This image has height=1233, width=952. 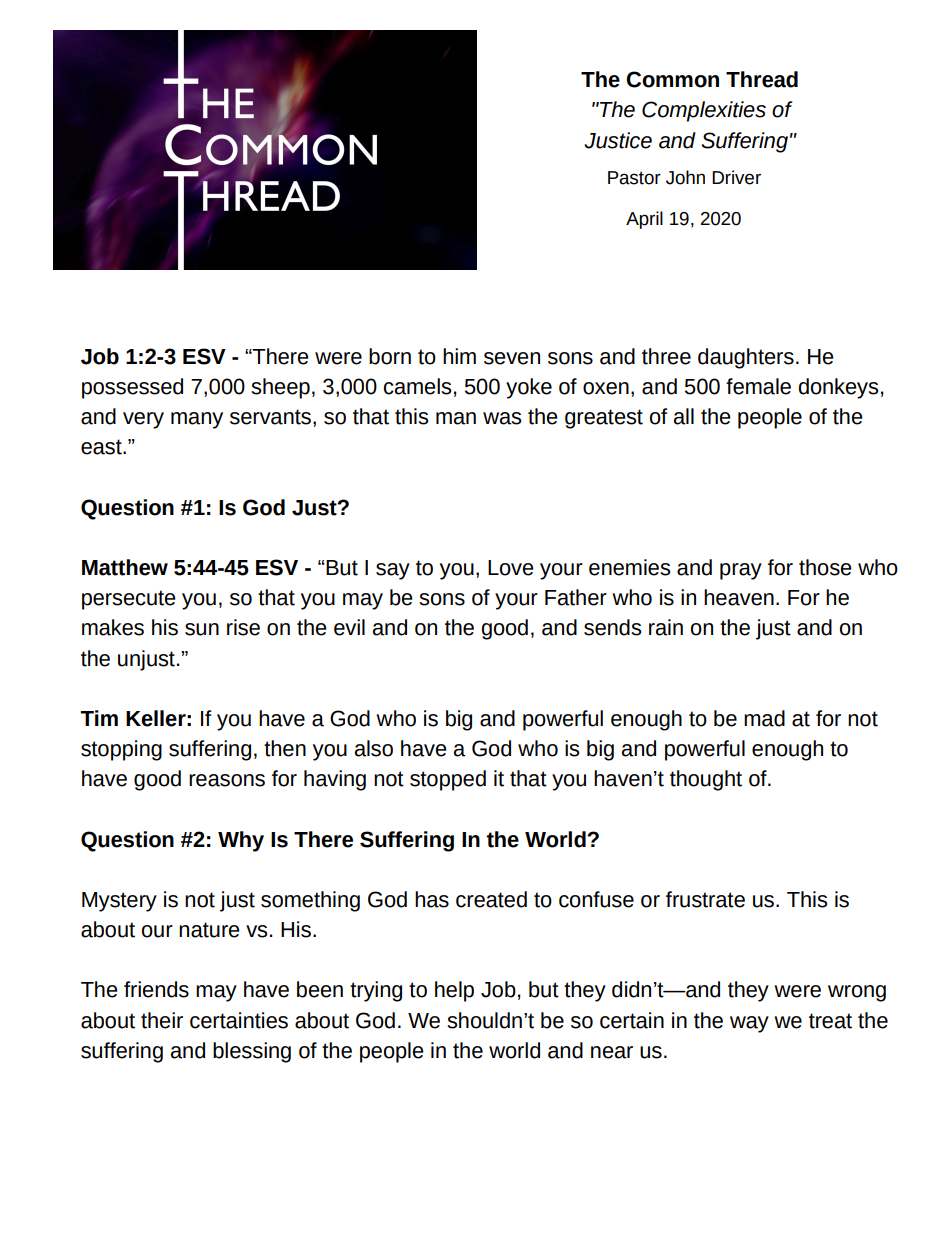 I want to click on Thread, so click(x=762, y=79).
